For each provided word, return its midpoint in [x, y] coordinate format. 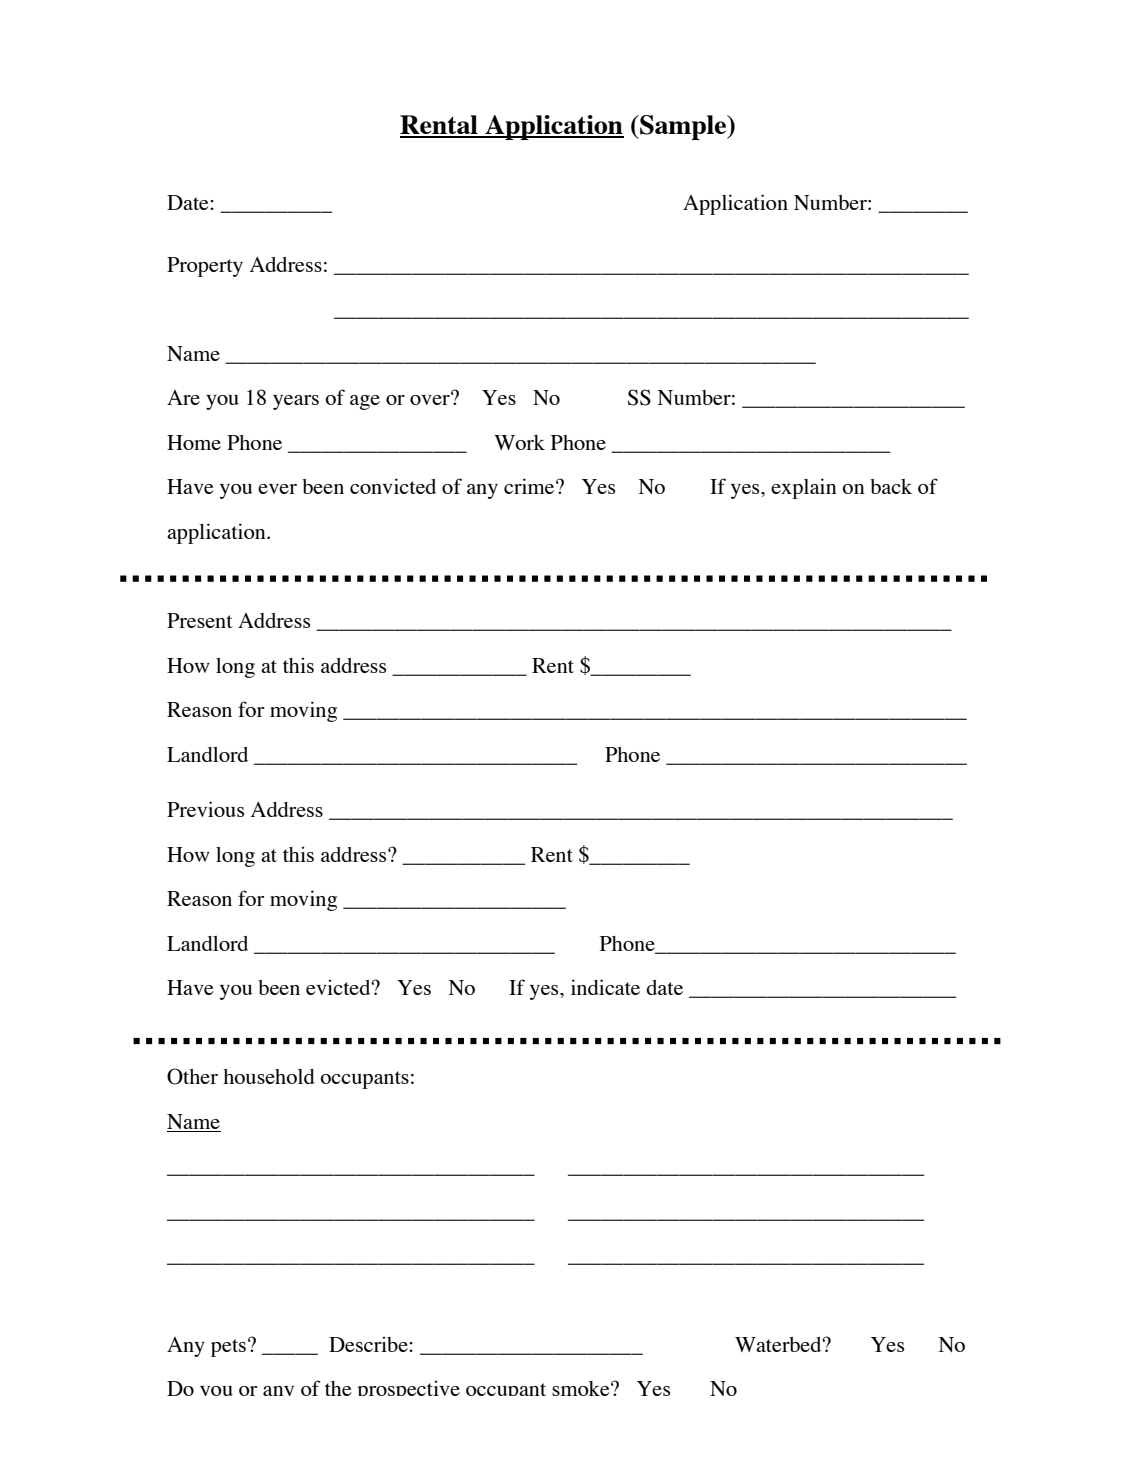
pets [228, 1348]
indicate [605, 987]
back [891, 486]
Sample [683, 127]
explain [804, 488]
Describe [369, 1344]
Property [205, 267]
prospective [409, 1388]
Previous [205, 809]
